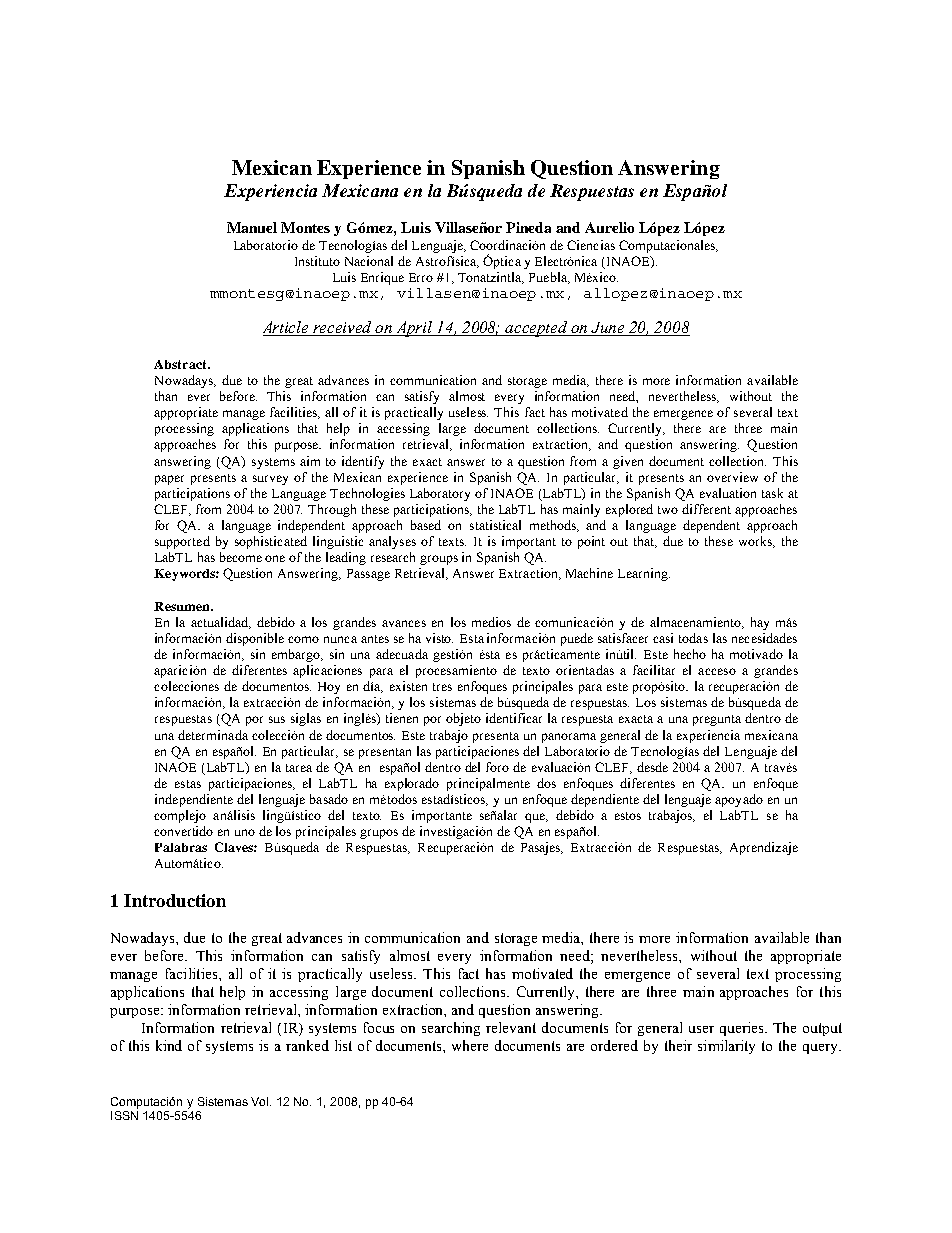  I want to click on Aurelio, so click(609, 227).
